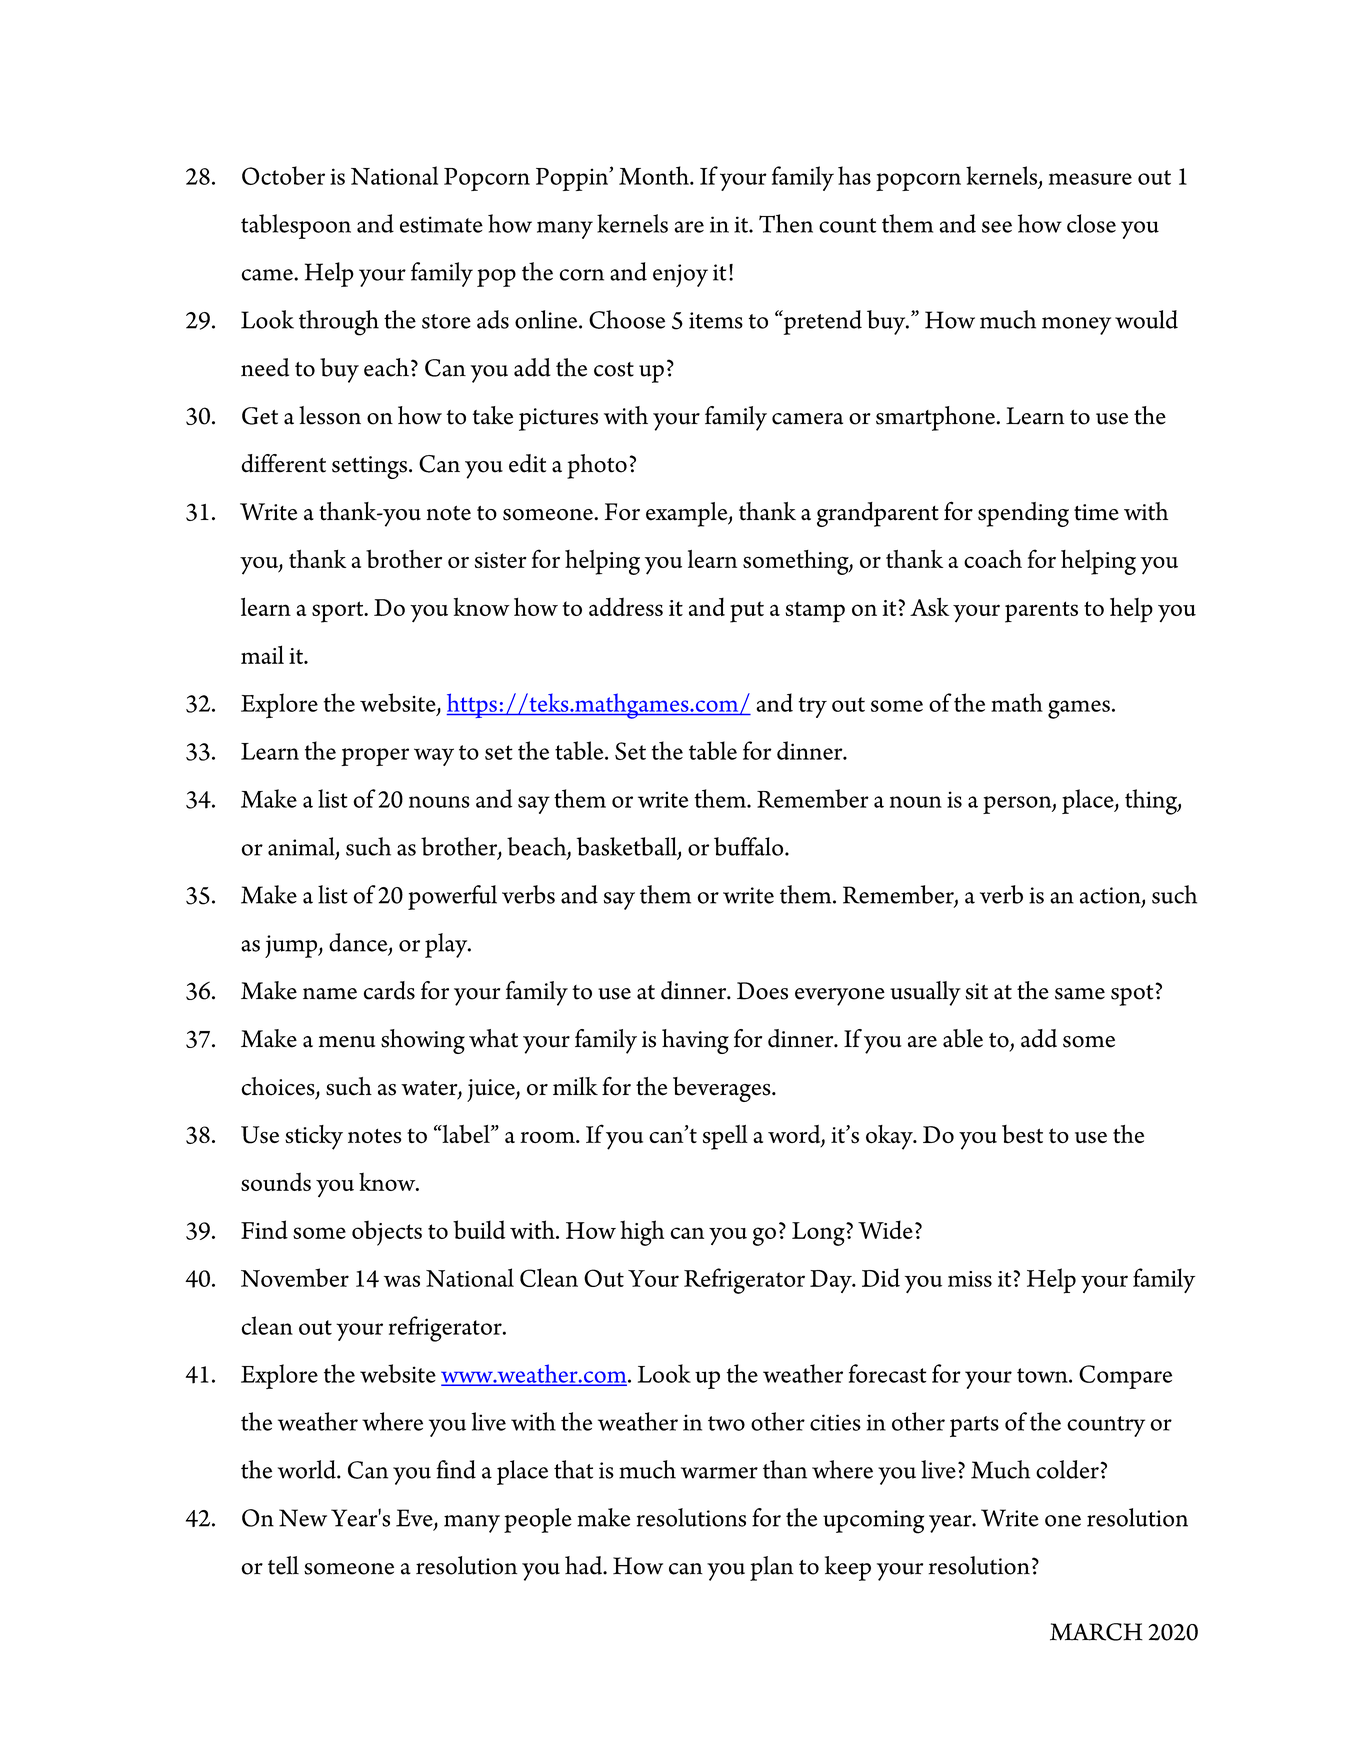 This screenshot has height=1757, width=1357. What do you see at coordinates (997, 227) in the screenshot?
I see `see` at bounding box center [997, 227].
